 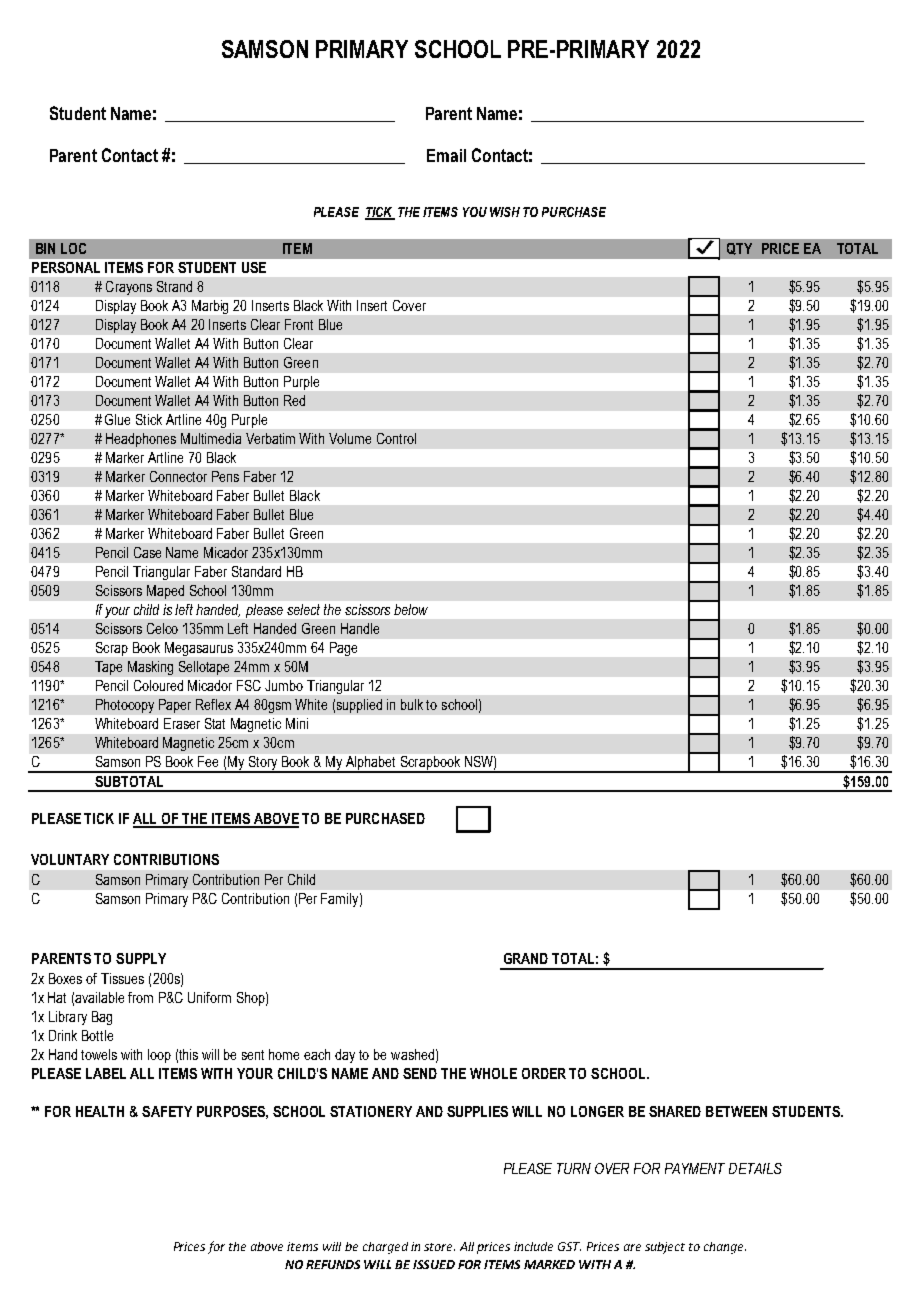 I want to click on Control, so click(x=396, y=438).
